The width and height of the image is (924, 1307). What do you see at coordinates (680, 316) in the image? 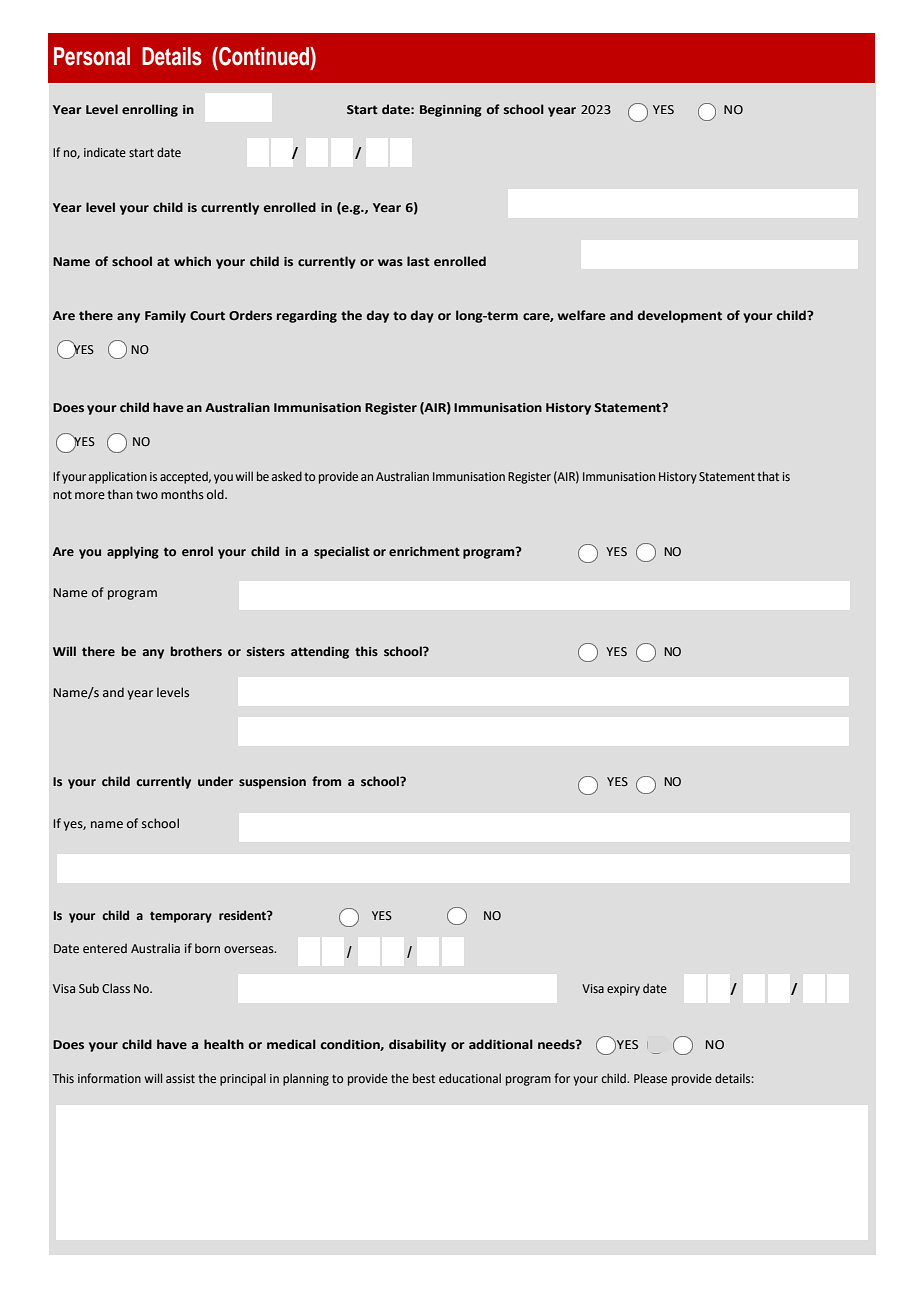
I see `development` at bounding box center [680, 316].
